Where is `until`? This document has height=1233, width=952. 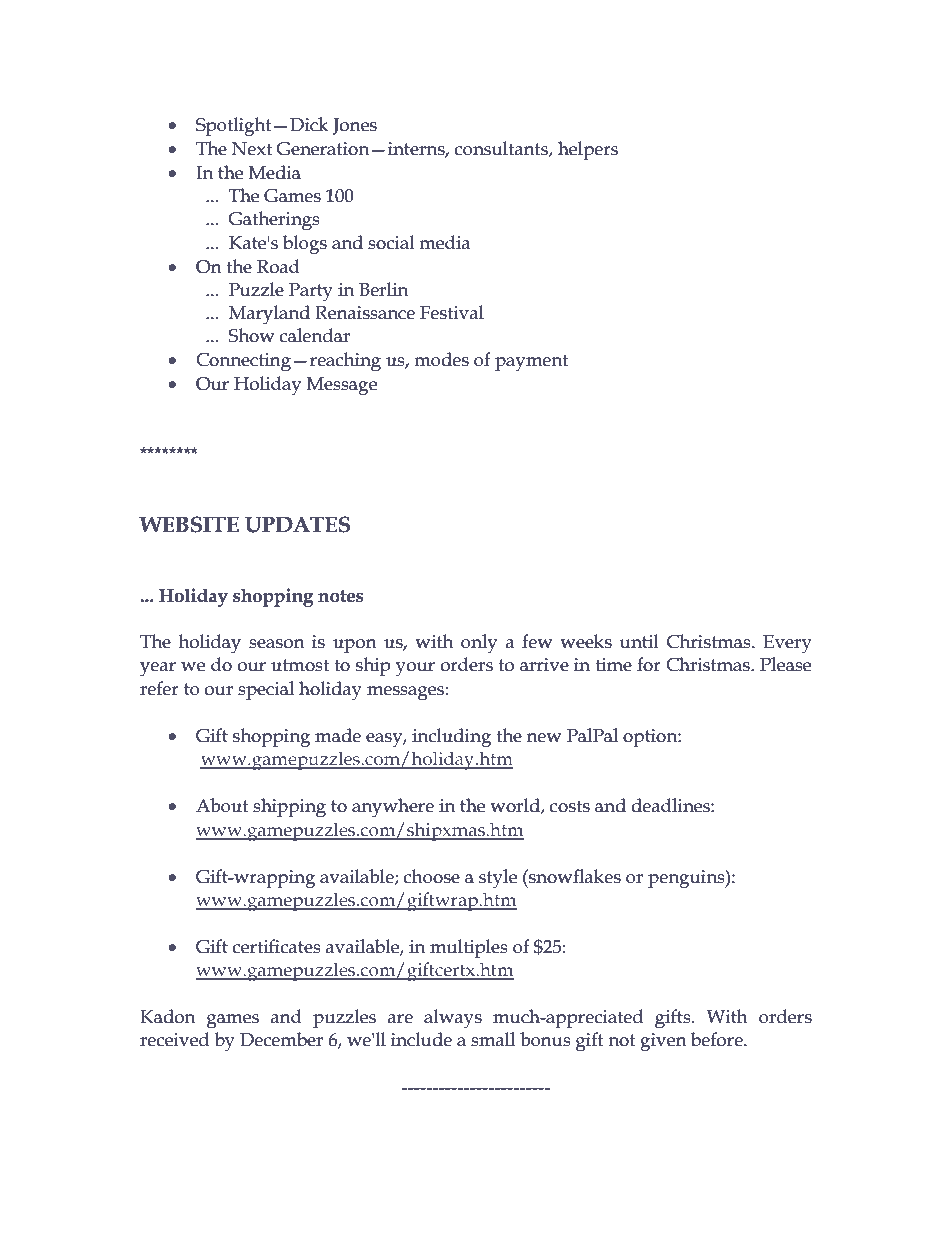 until is located at coordinates (639, 641).
